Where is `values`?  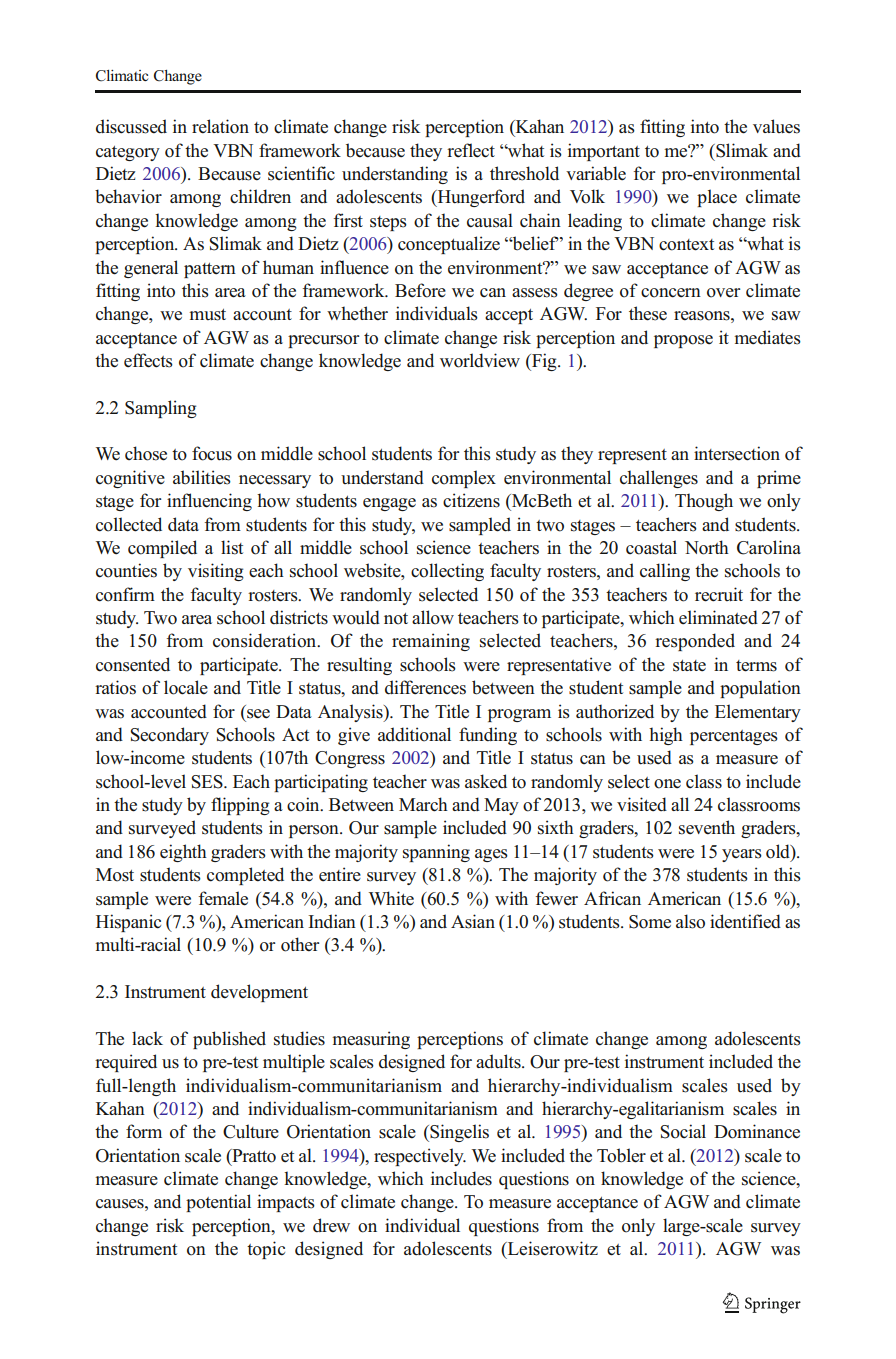
values is located at coordinates (776, 126).
